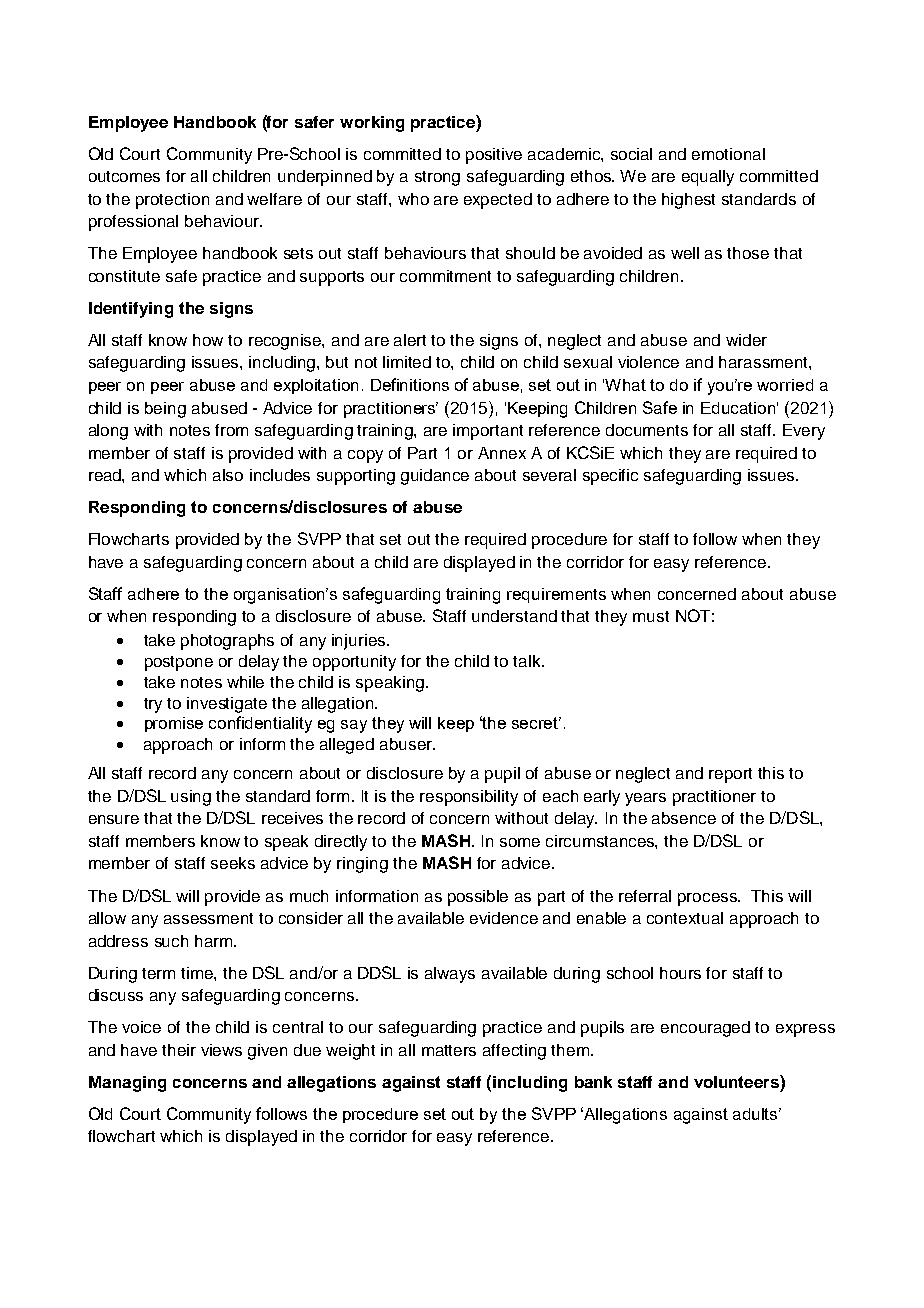 The width and height of the screenshot is (924, 1308). What do you see at coordinates (228, 475) in the screenshot?
I see `also` at bounding box center [228, 475].
